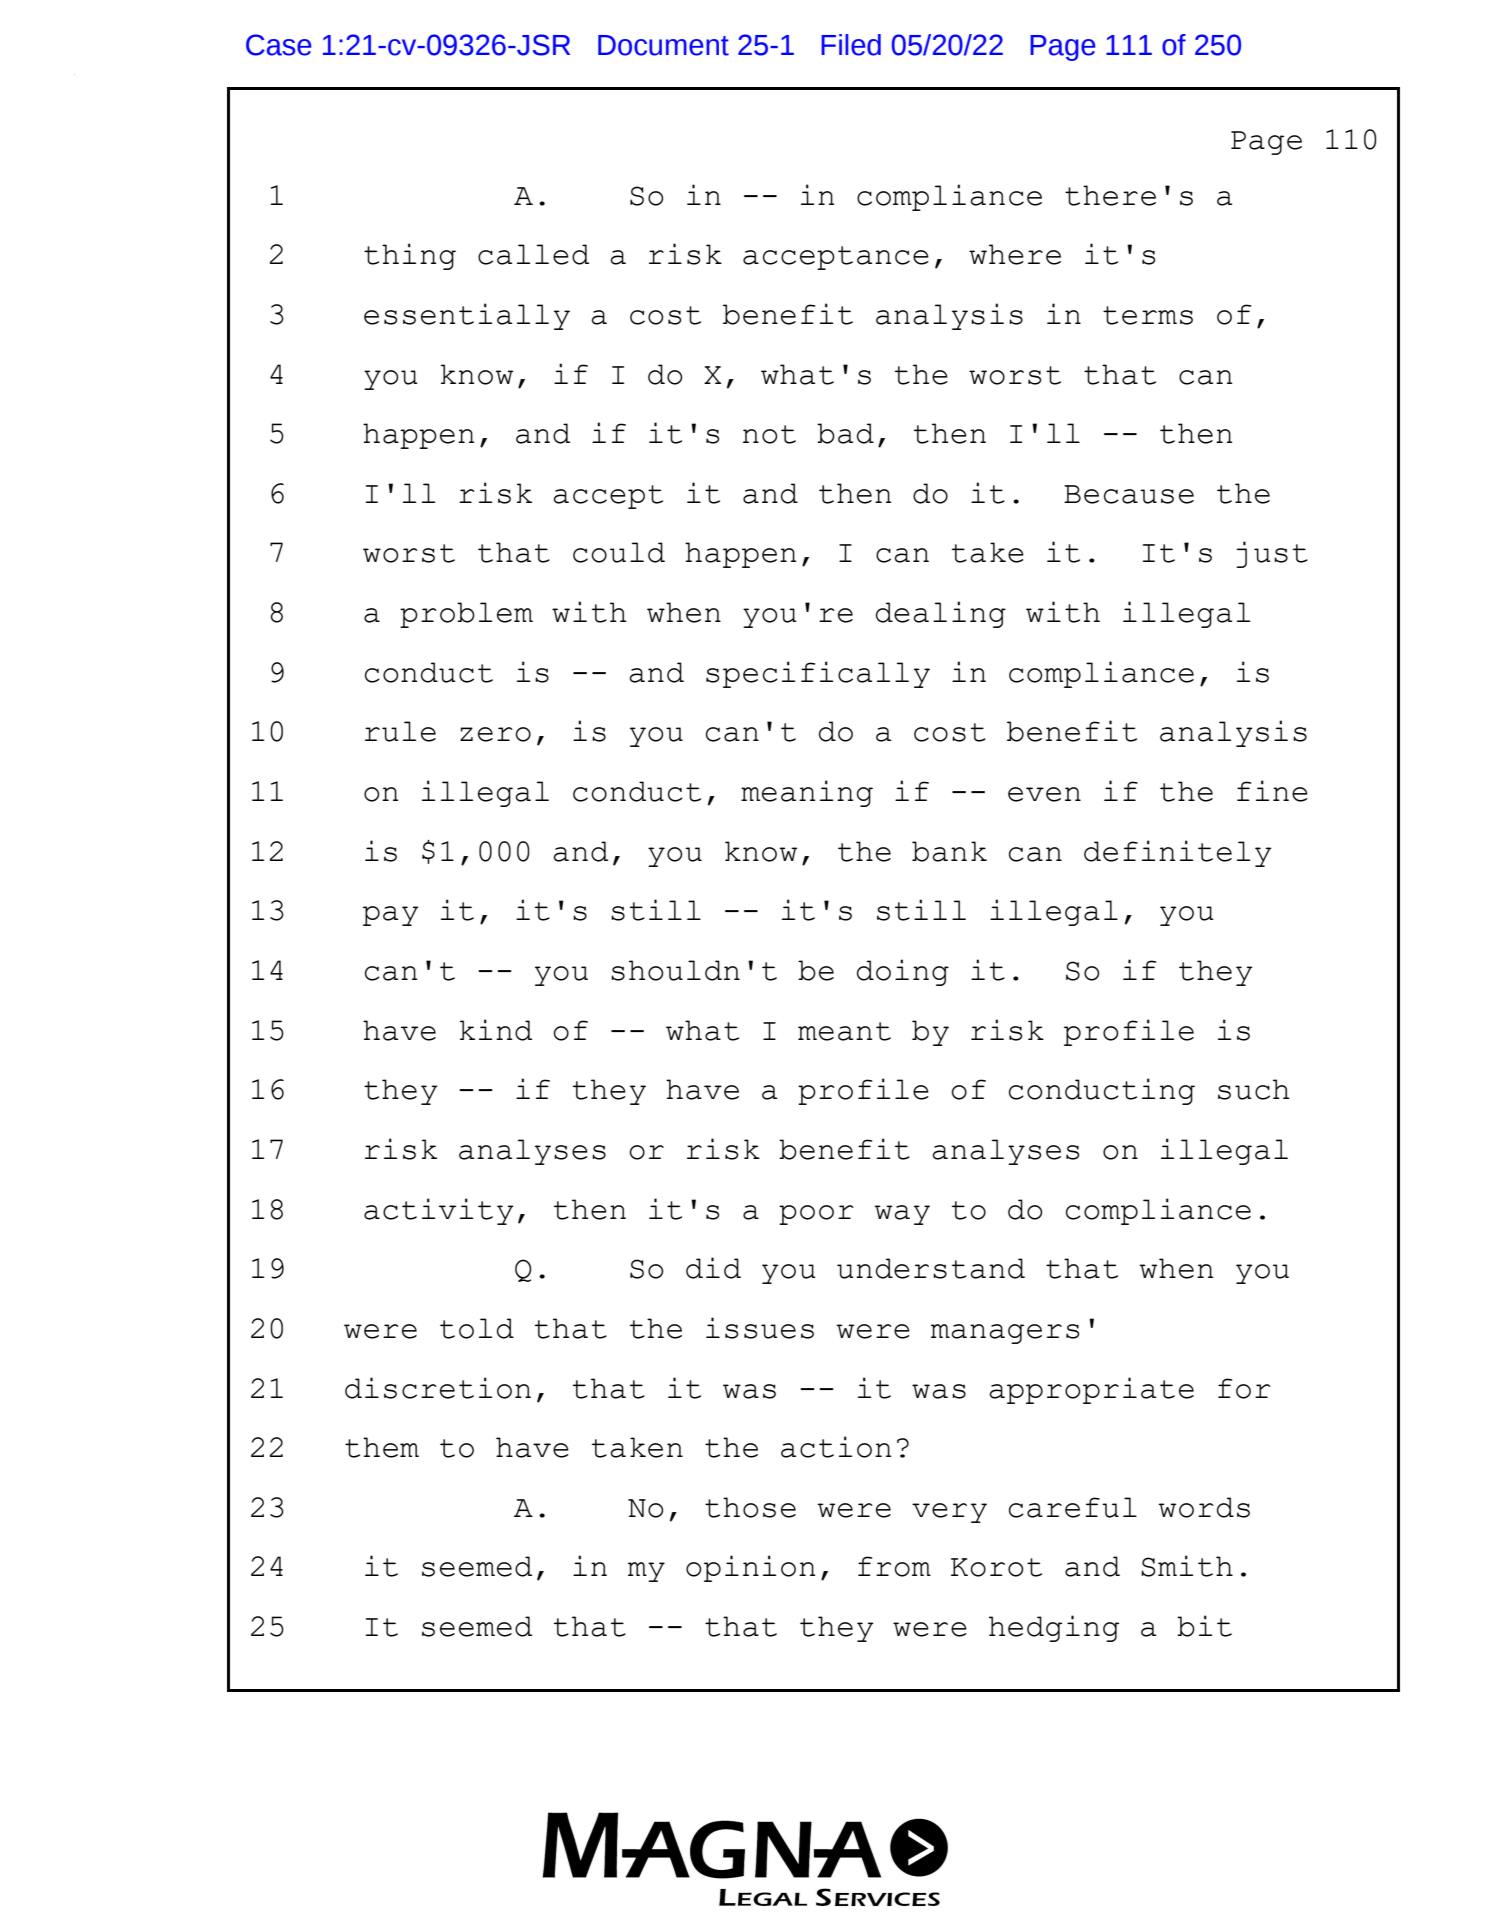 The width and height of the page is (1487, 1925). What do you see at coordinates (382, 1447) in the page?
I see `them` at bounding box center [382, 1447].
